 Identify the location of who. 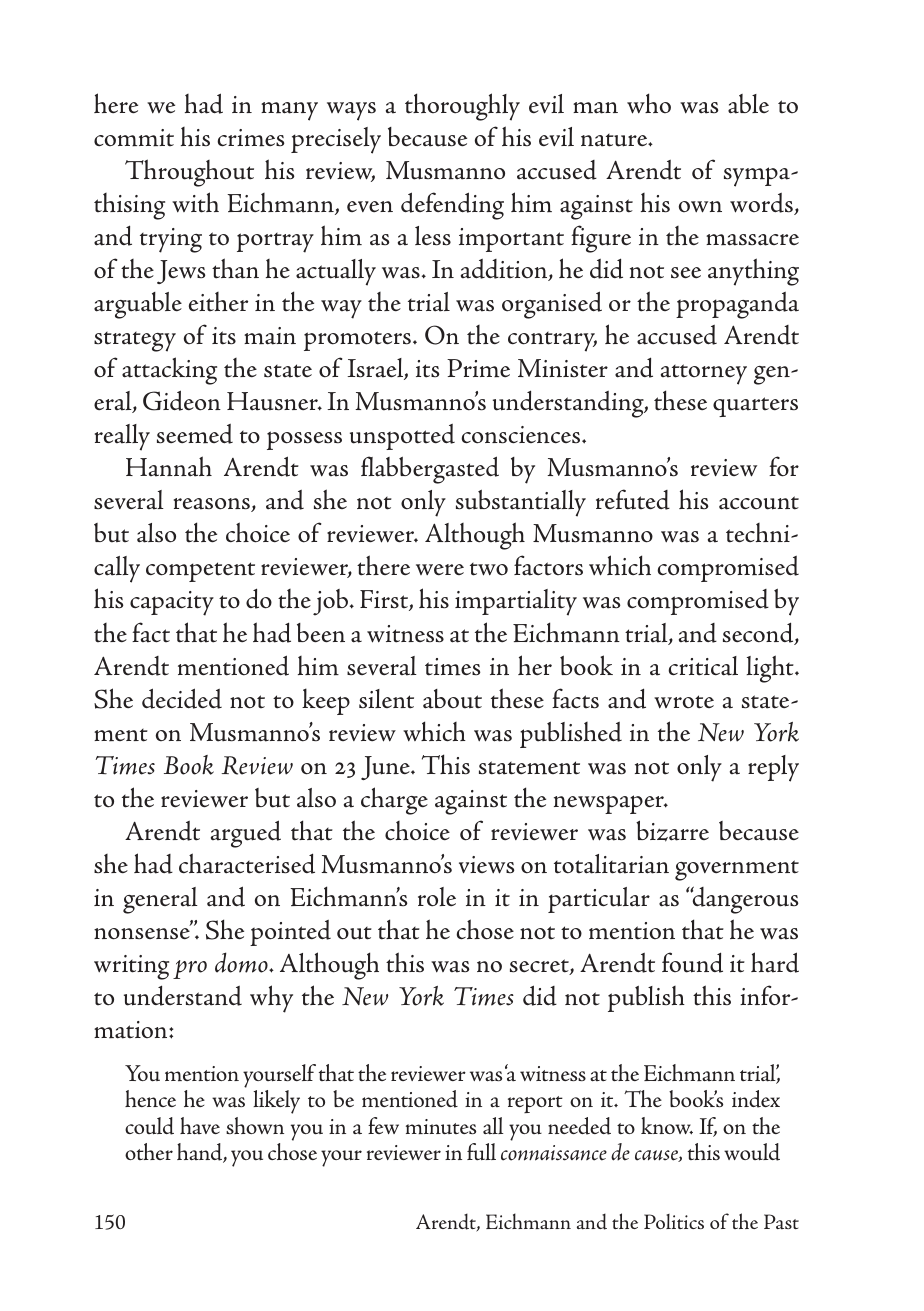
(649, 103).
